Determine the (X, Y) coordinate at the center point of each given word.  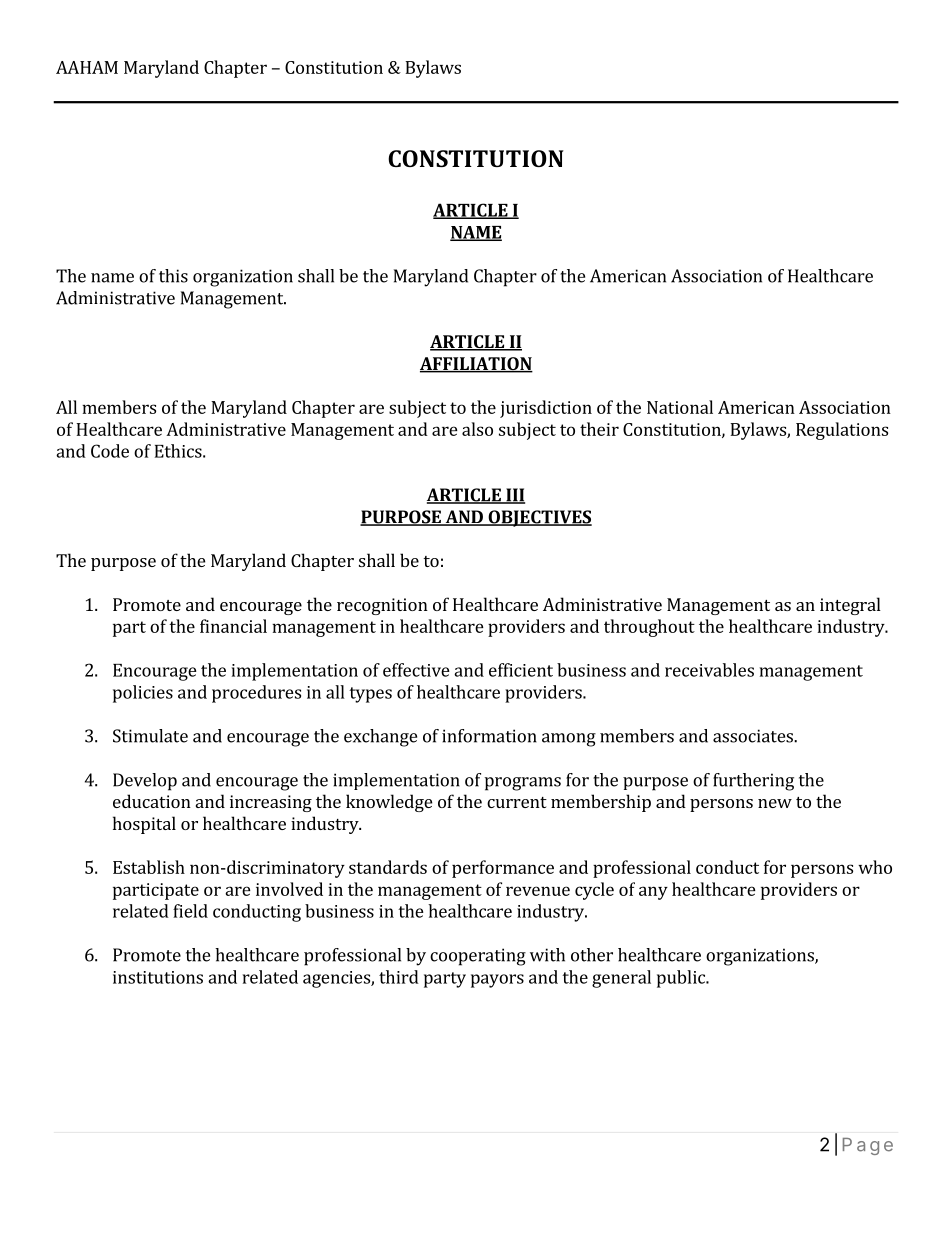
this (173, 276)
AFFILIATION (476, 365)
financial (233, 626)
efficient (521, 670)
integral (850, 606)
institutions (158, 977)
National (680, 407)
